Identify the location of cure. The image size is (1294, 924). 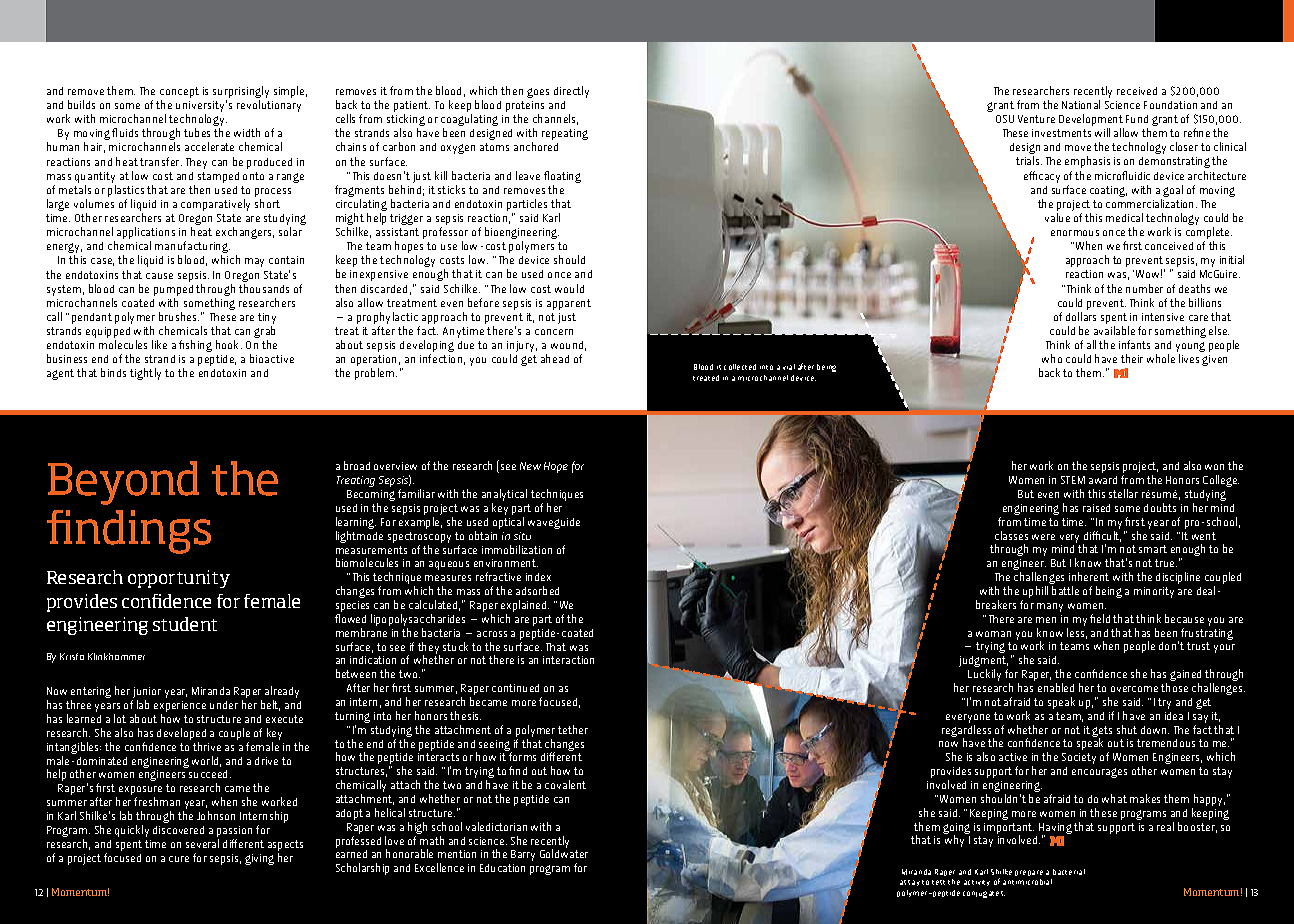
(179, 859).
